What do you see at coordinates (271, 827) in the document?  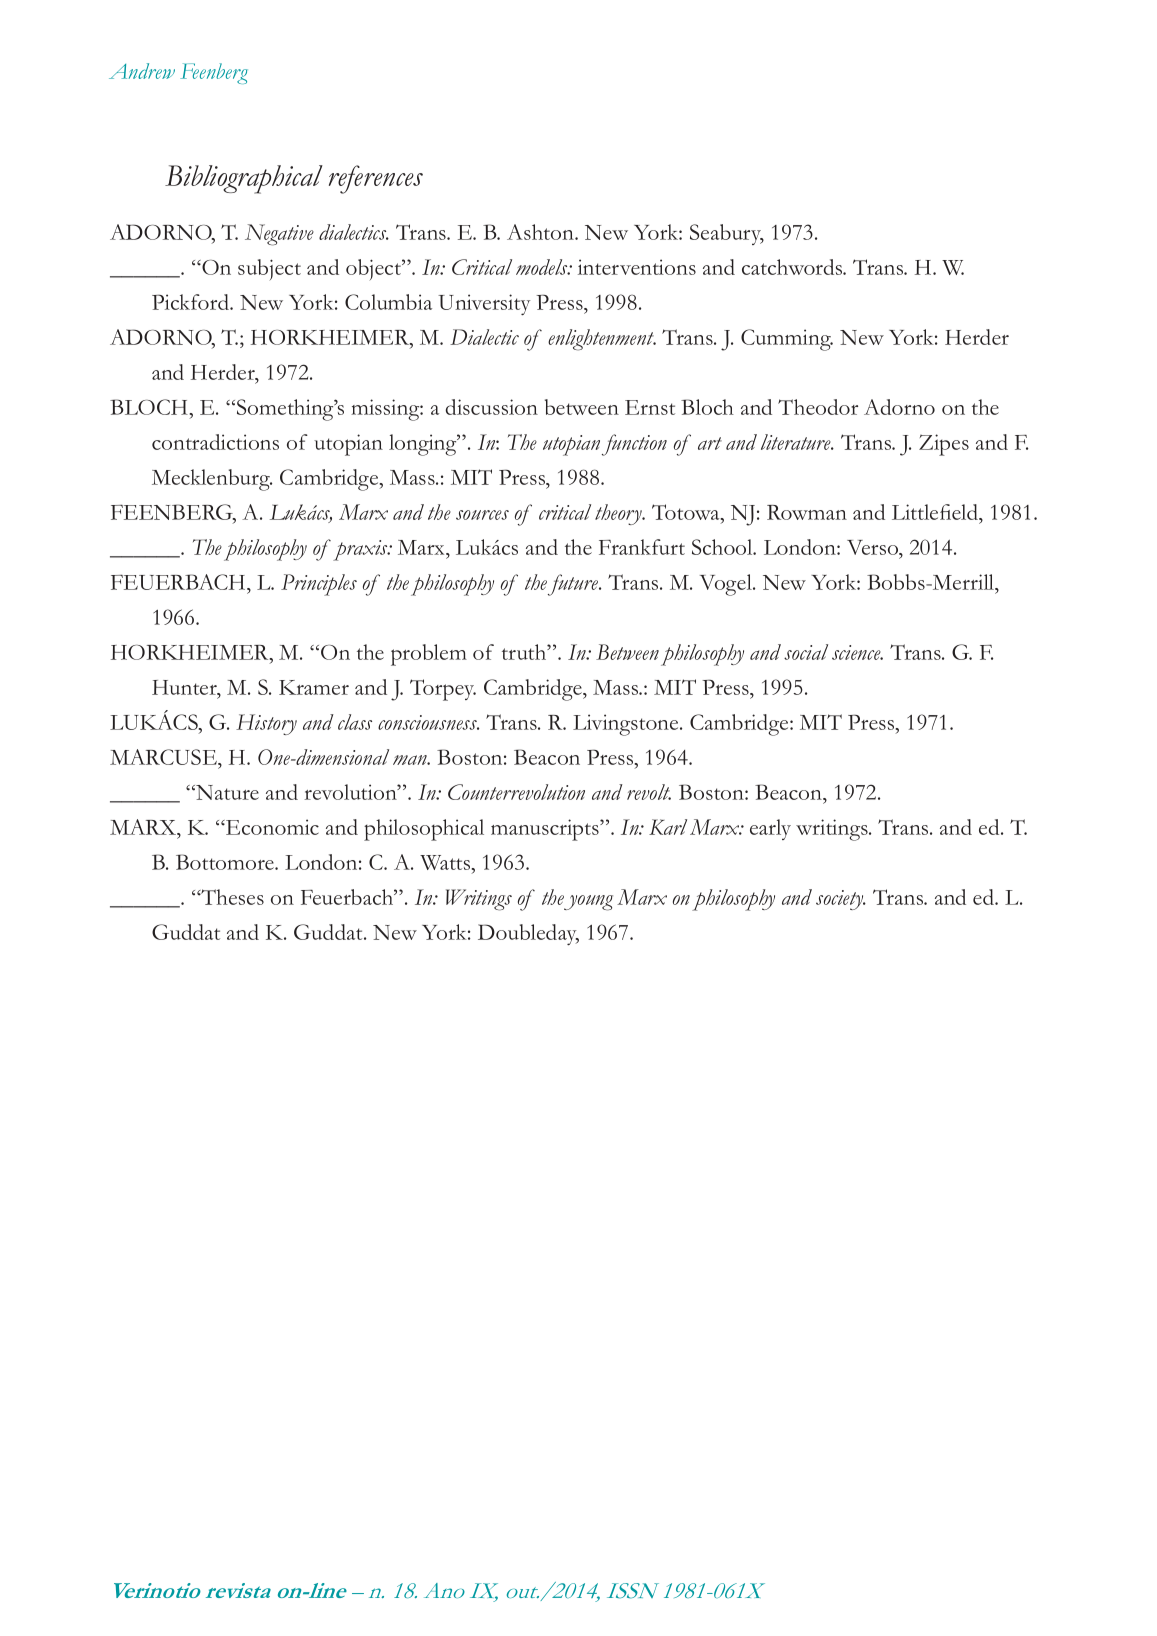 I see `Economic` at bounding box center [271, 827].
